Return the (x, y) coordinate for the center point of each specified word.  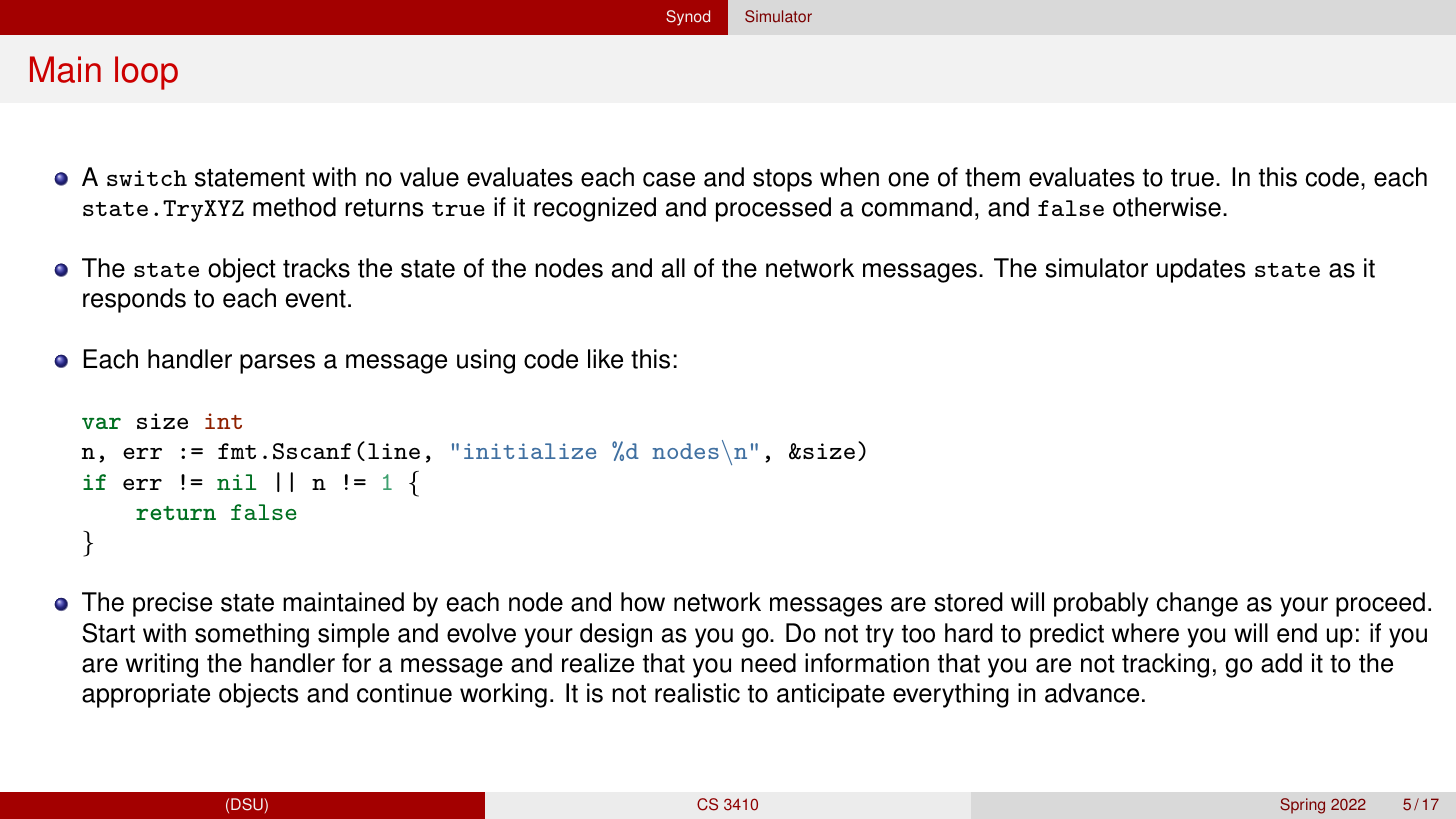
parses (277, 364)
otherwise (1167, 207)
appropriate (146, 695)
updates (1201, 270)
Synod (688, 18)
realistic (697, 693)
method (294, 207)
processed (773, 209)
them (992, 177)
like (605, 359)
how (643, 602)
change (1197, 604)
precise (172, 604)
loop (146, 73)
